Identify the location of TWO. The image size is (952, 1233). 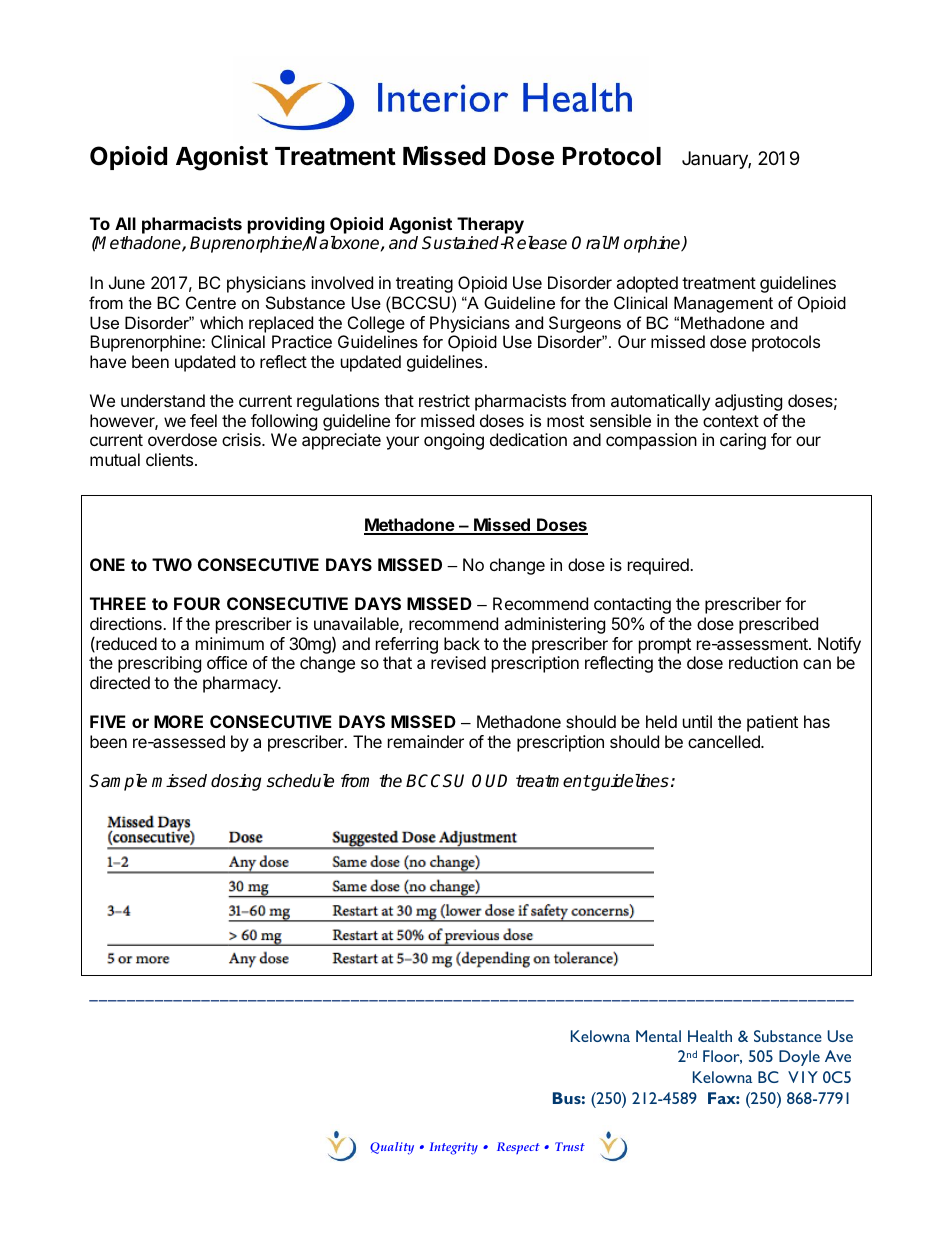
(172, 564).
